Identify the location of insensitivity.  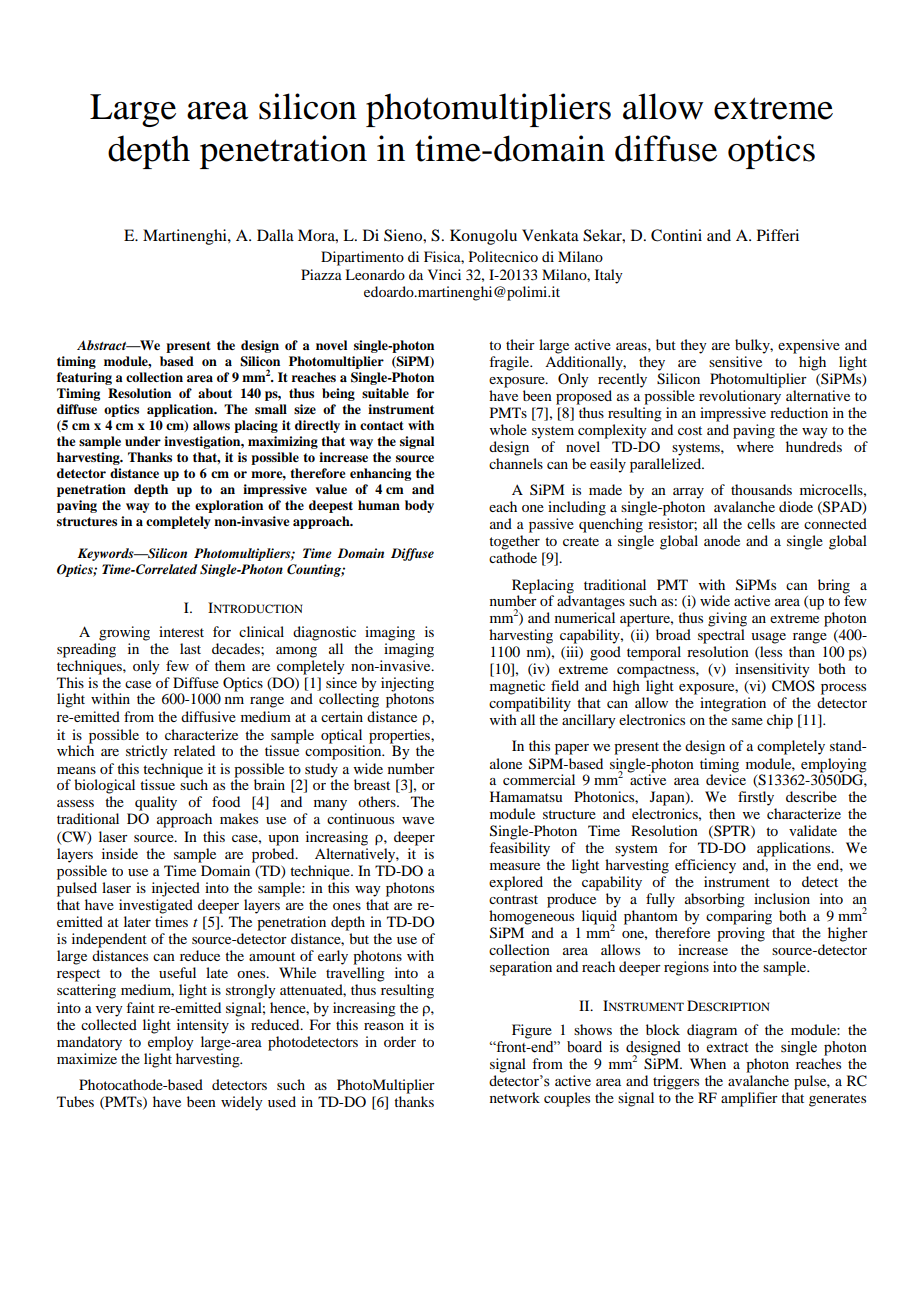
(772, 670).
